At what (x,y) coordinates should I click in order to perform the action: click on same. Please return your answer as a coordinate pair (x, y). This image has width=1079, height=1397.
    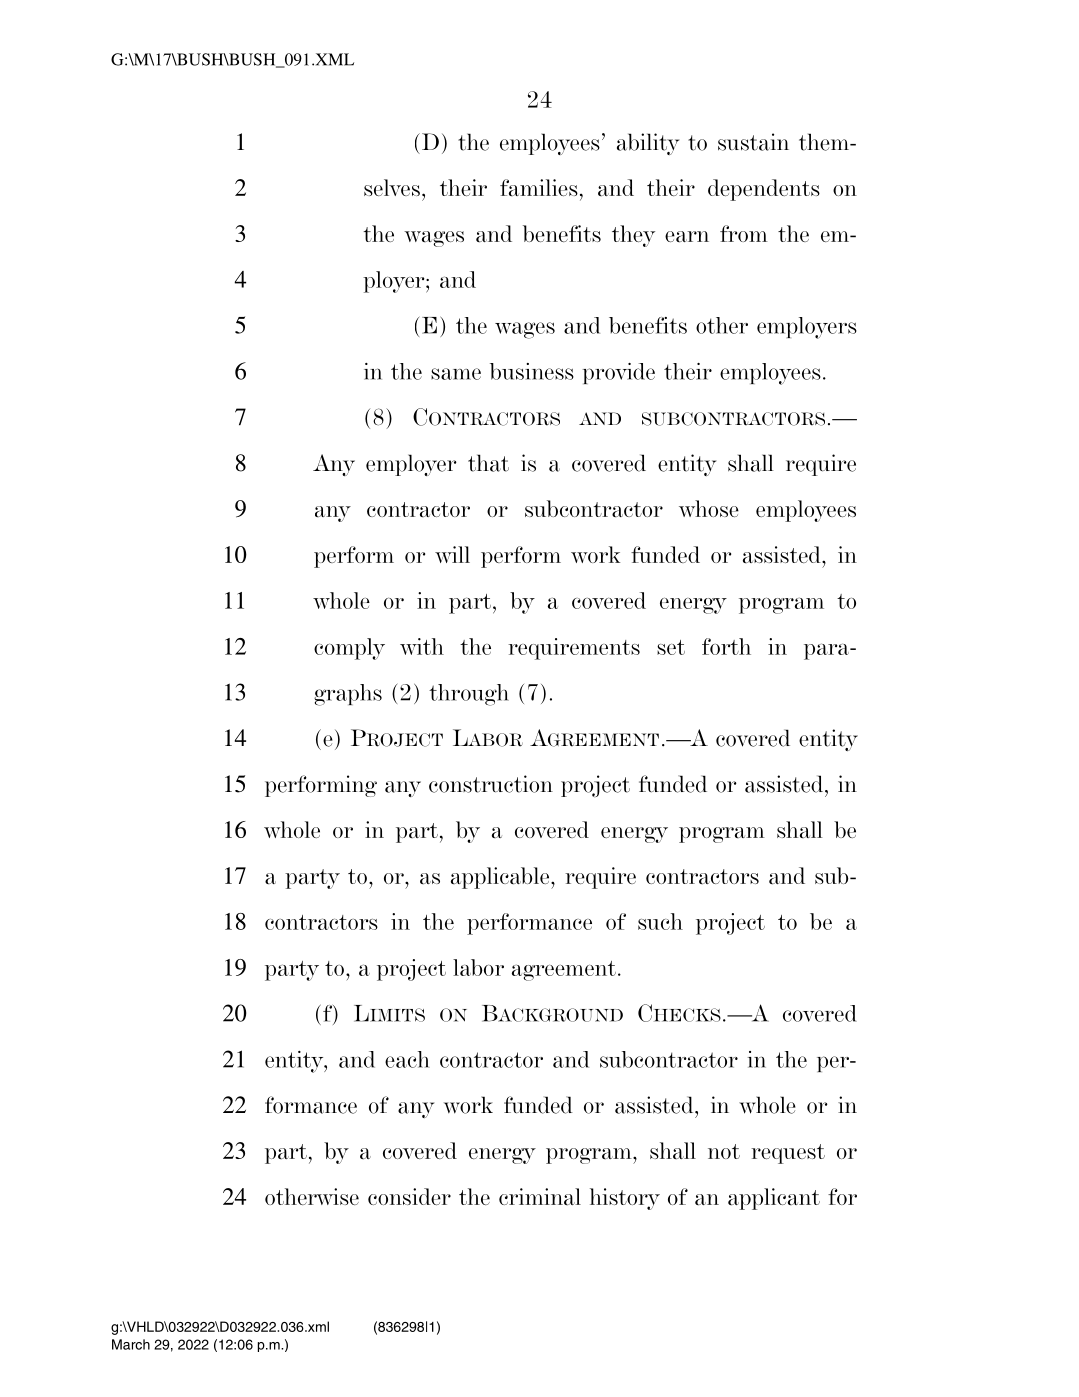
    Looking at the image, I should click on (456, 374).
